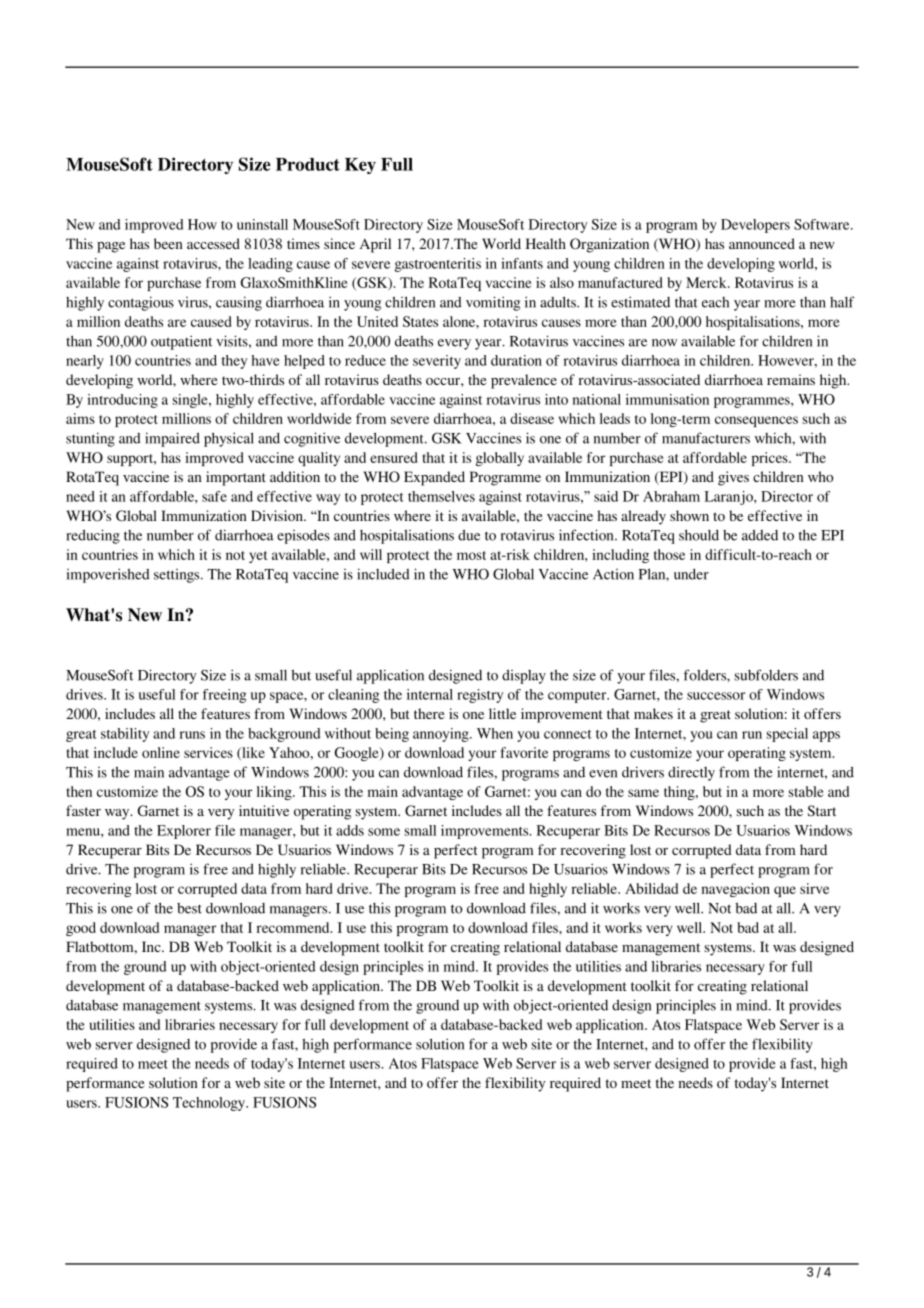 Image resolution: width=924 pixels, height=1308 pixels. What do you see at coordinates (755, 226) in the screenshot?
I see `Developers` at bounding box center [755, 226].
